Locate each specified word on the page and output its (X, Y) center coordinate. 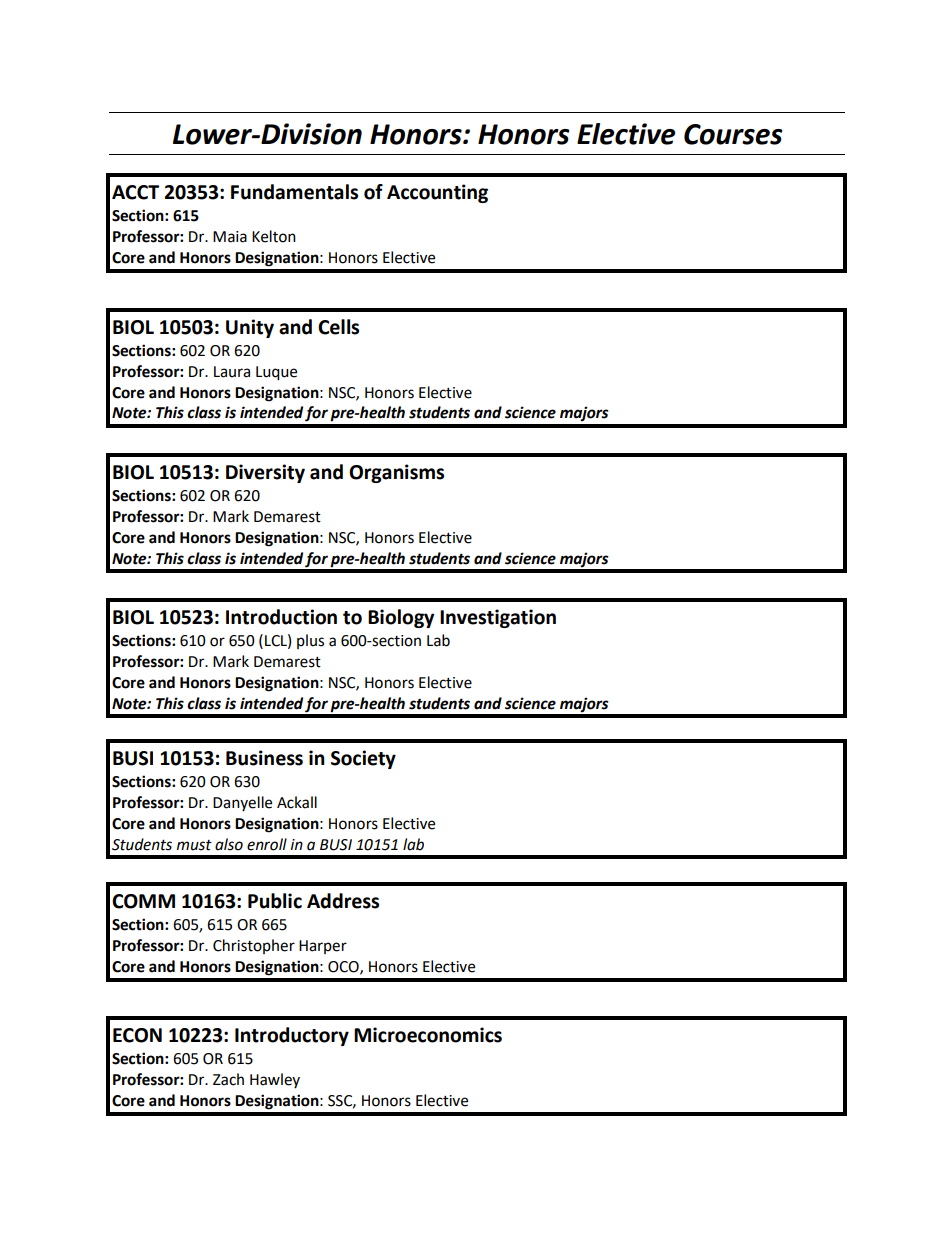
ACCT (135, 192)
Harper (323, 947)
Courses (733, 134)
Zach (228, 1079)
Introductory (292, 1036)
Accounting (437, 193)
